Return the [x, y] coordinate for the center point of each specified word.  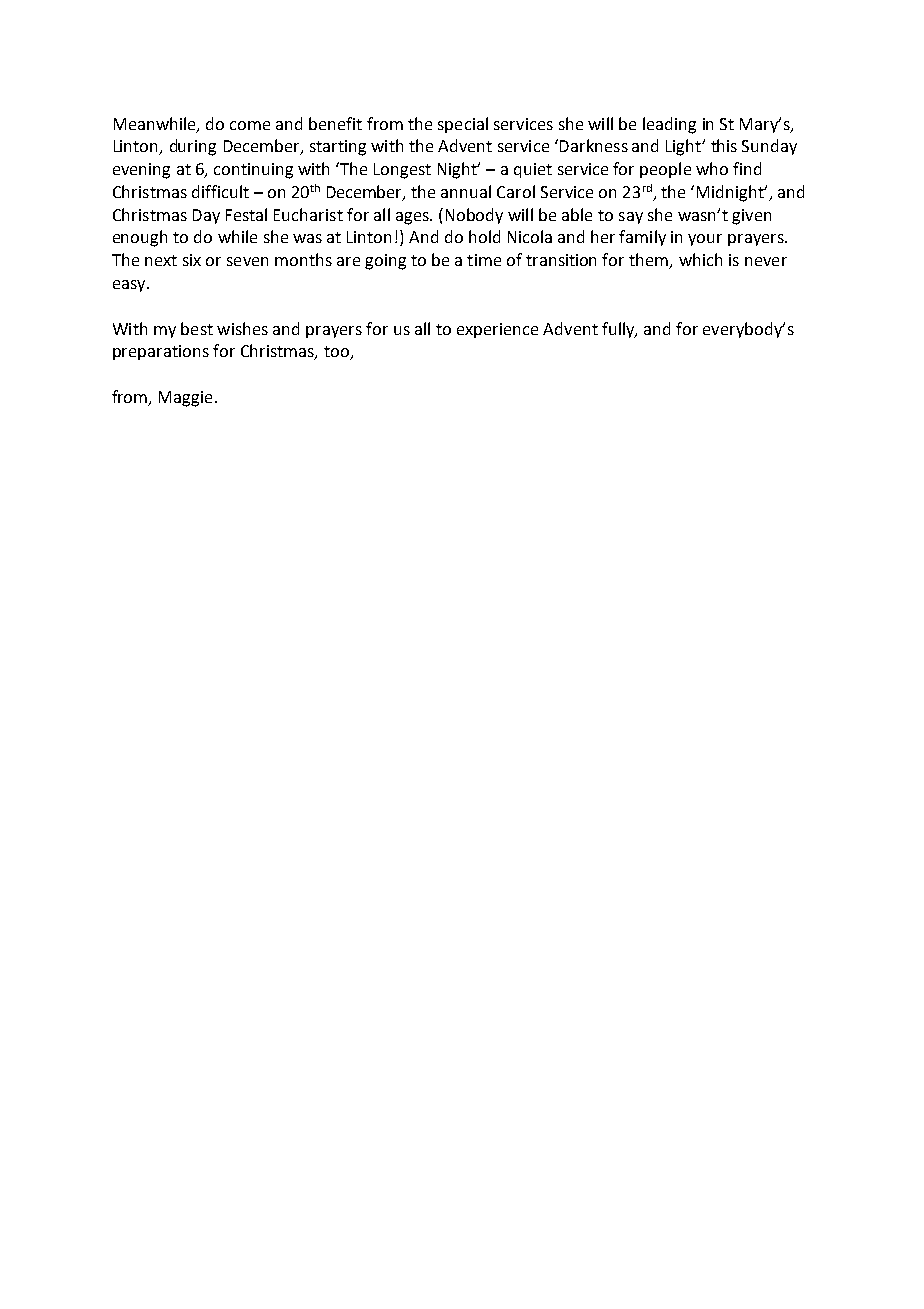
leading [669, 125]
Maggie [185, 399]
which [700, 259]
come [250, 125]
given [751, 217]
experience [497, 330]
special [463, 125]
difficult [220, 191]
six [192, 260]
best [197, 328]
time [484, 260]
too [337, 353]
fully [619, 330]
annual [466, 191]
